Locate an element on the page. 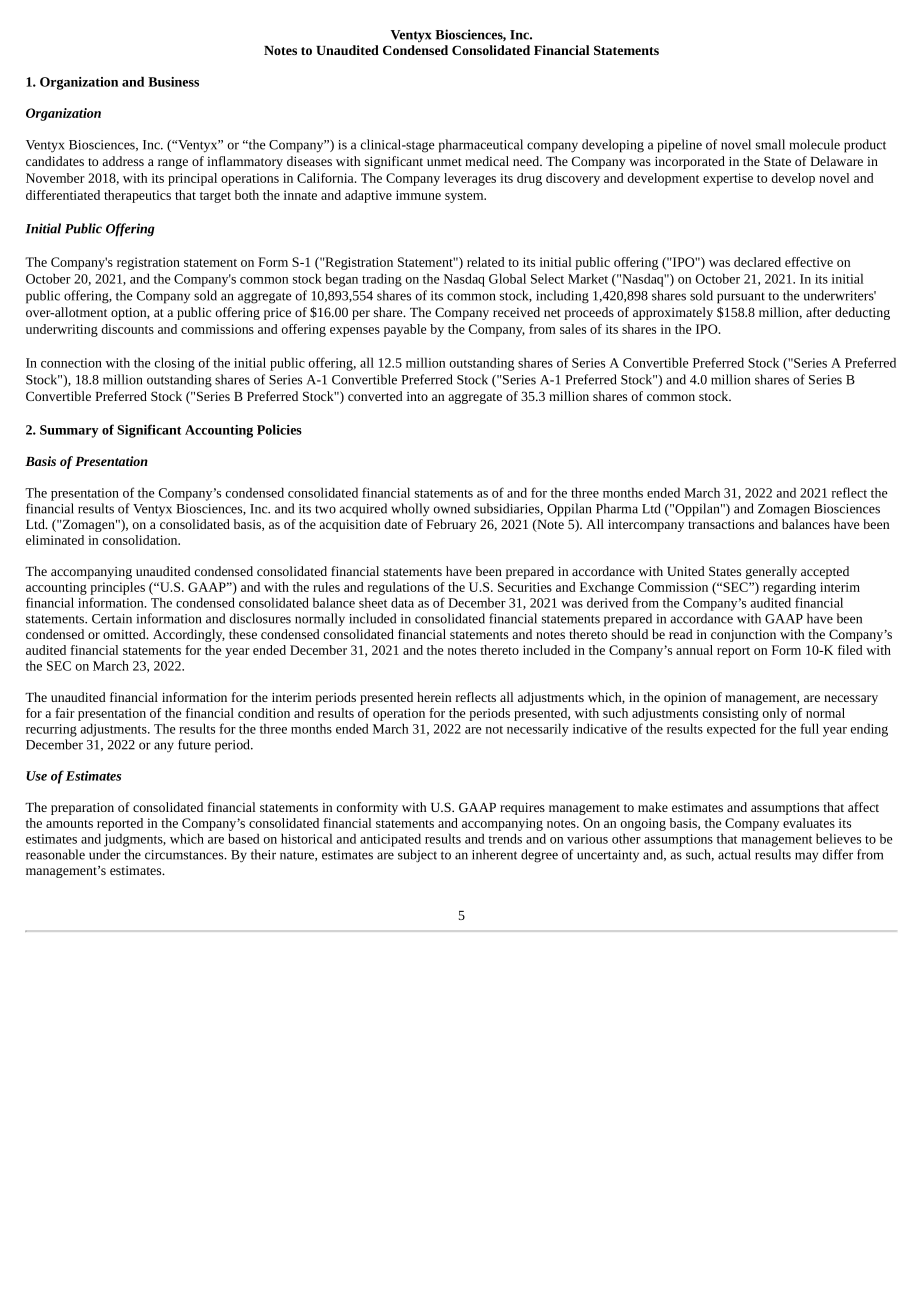 This image has width=924, height=1308. small is located at coordinates (770, 144).
